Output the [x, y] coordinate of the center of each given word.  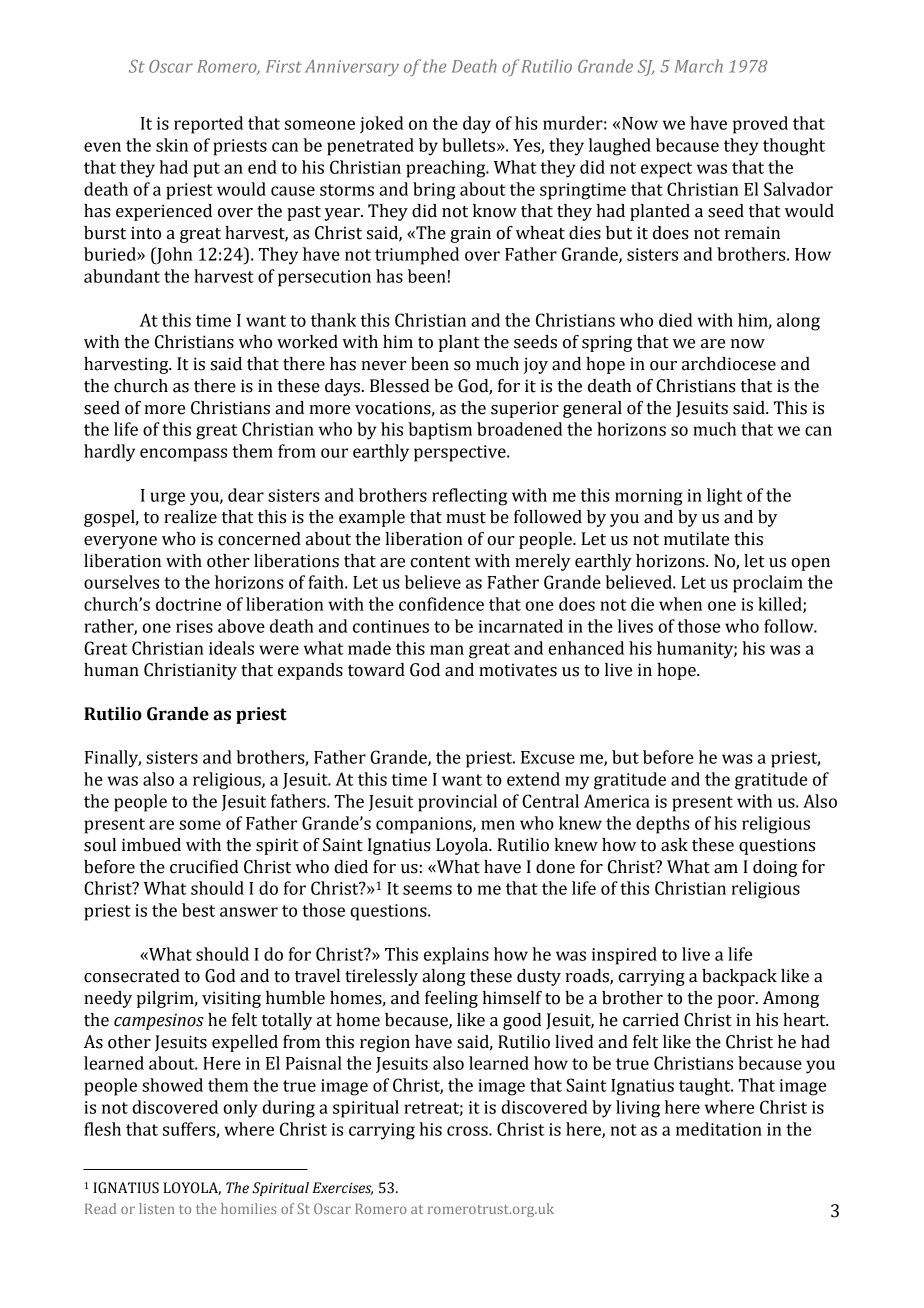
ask [674, 845]
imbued [151, 845]
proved [760, 125]
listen [157, 1208]
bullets [468, 145]
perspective [461, 453]
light [725, 497]
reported [208, 125]
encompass [183, 455]
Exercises [342, 1188]
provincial [457, 803]
